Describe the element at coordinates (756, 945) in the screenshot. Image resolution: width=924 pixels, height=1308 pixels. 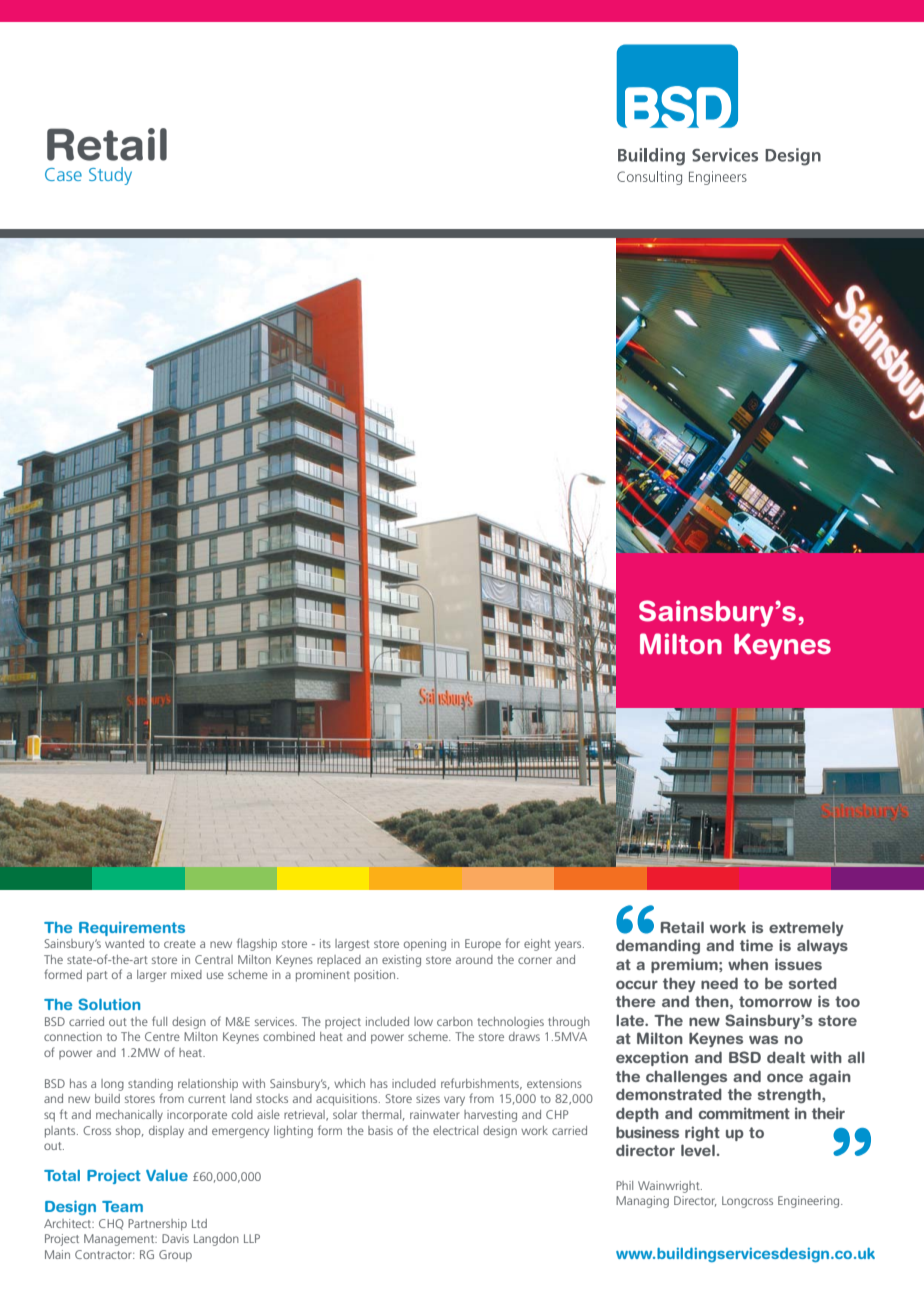
I see `time` at that location.
